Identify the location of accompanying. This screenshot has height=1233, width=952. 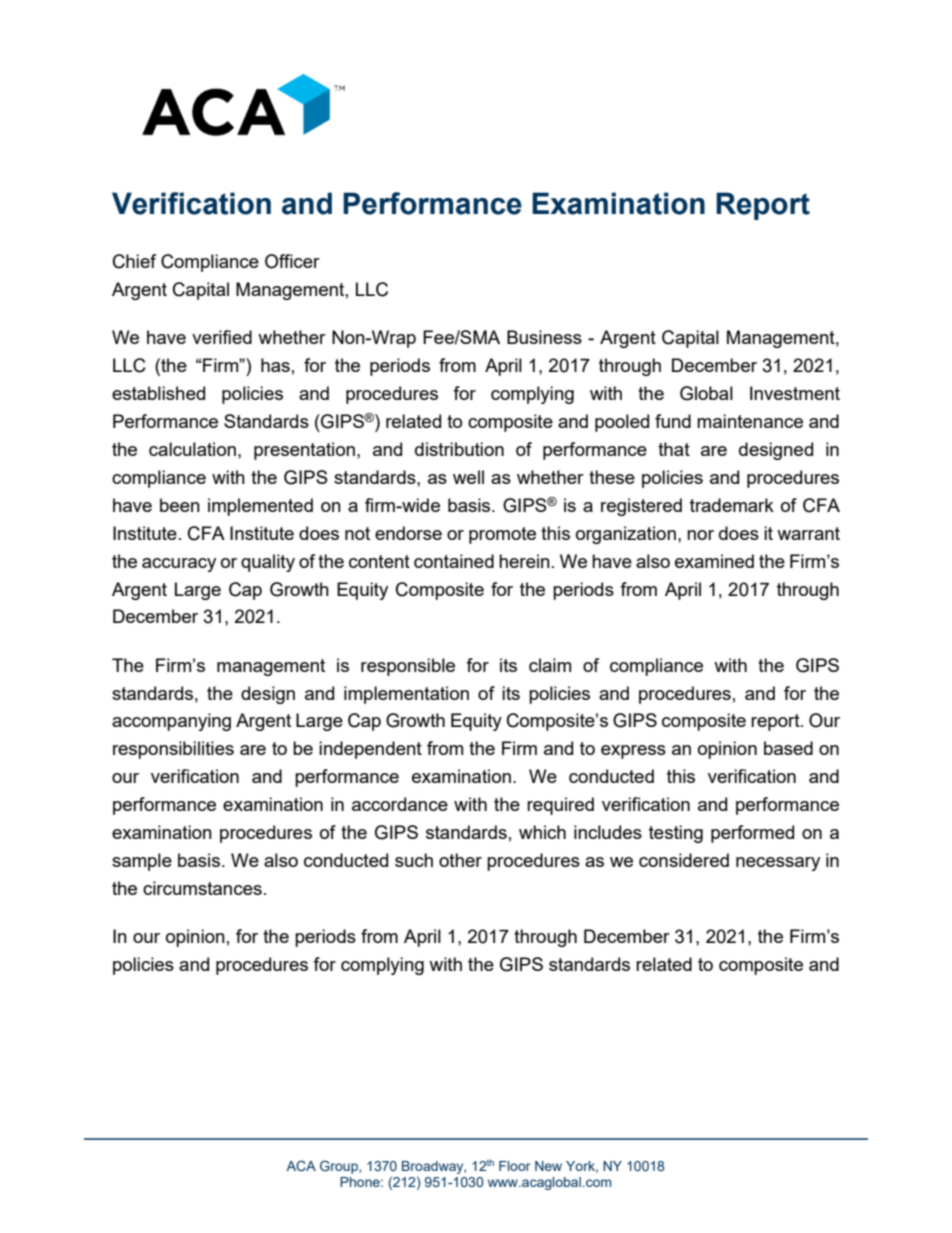
(171, 722).
